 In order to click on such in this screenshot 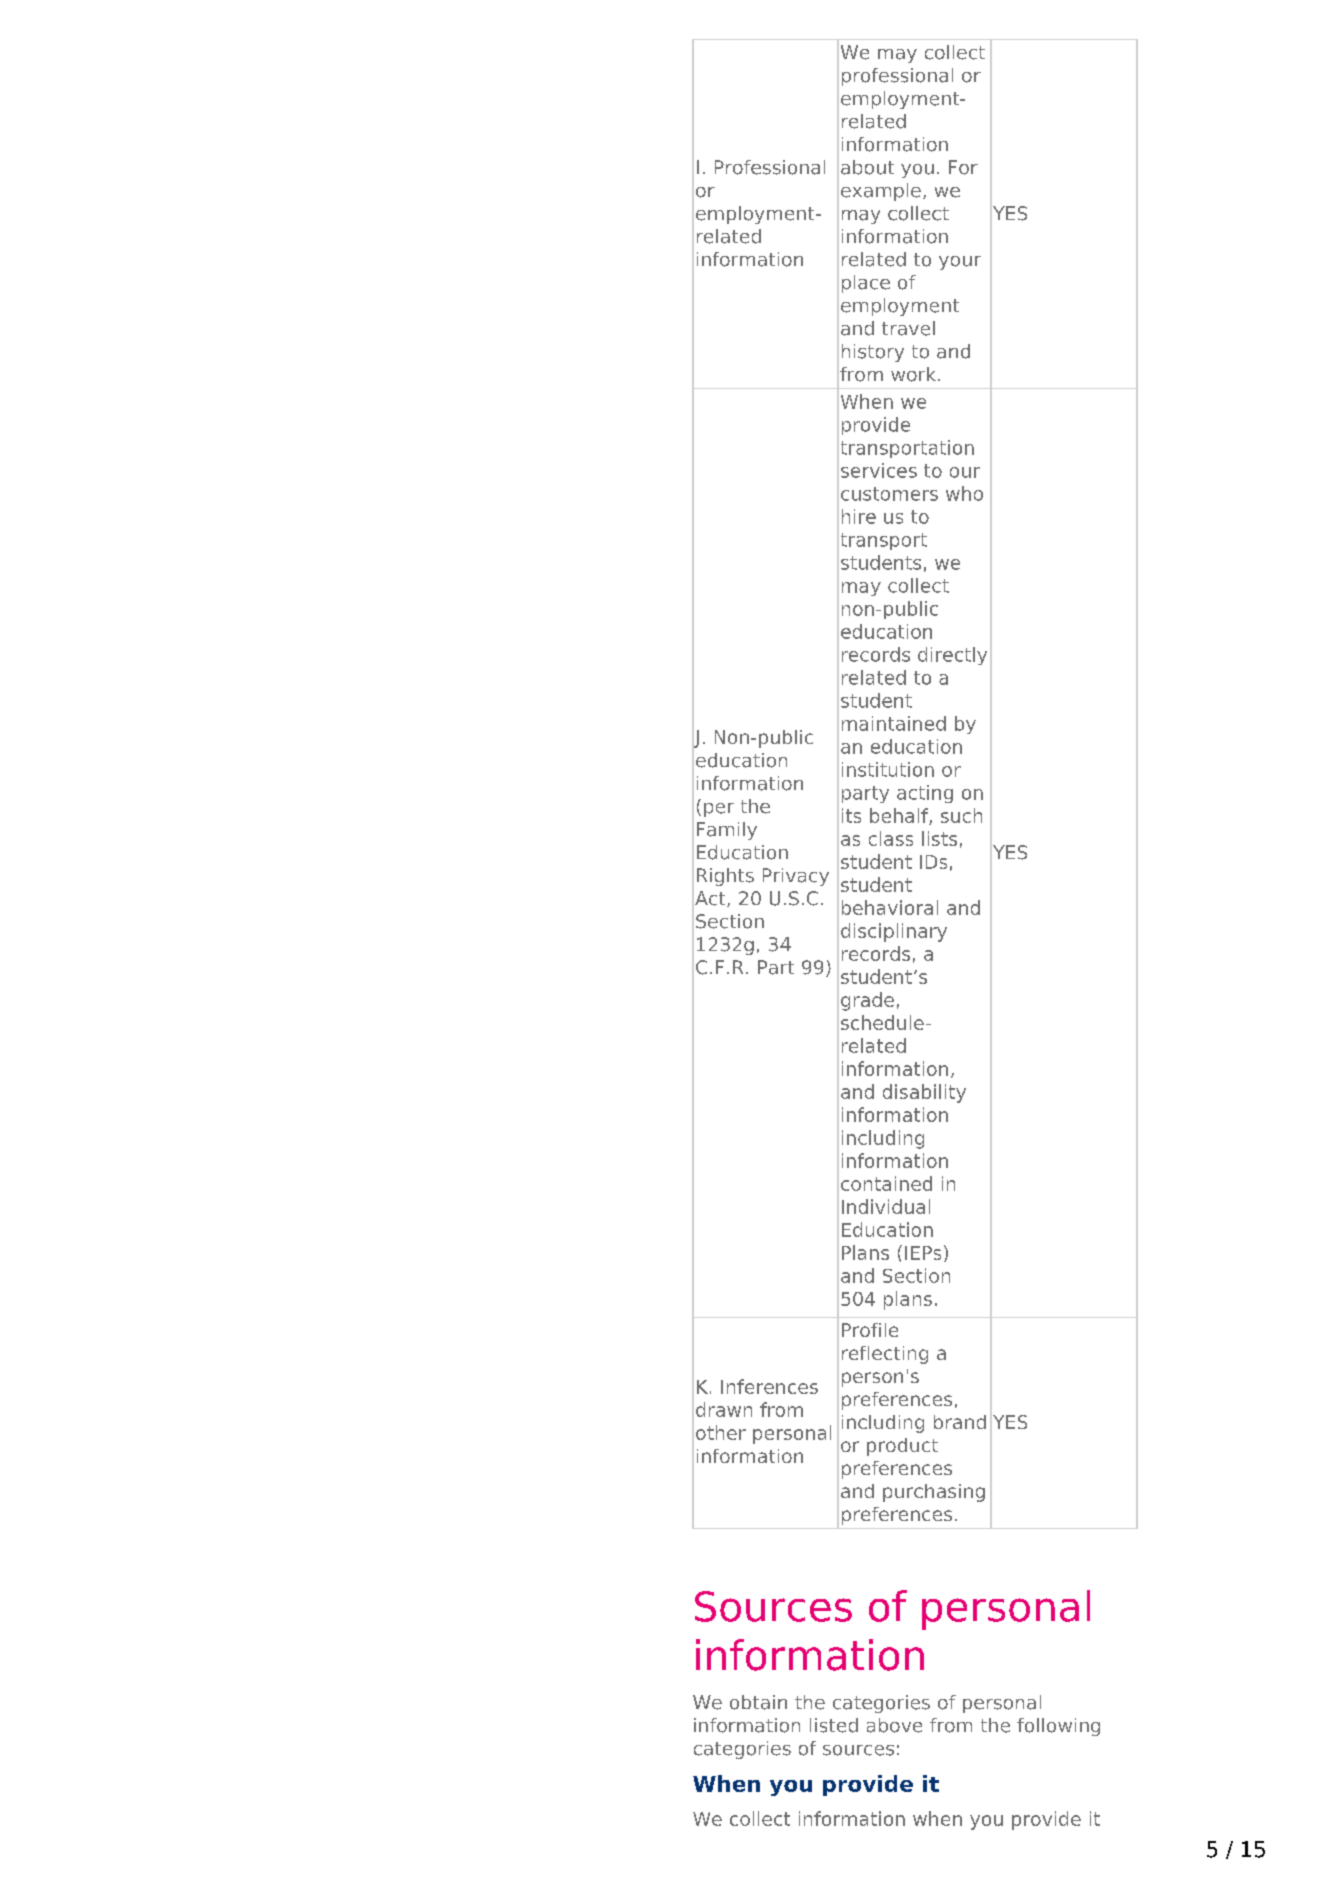, I will do `click(961, 815)`.
